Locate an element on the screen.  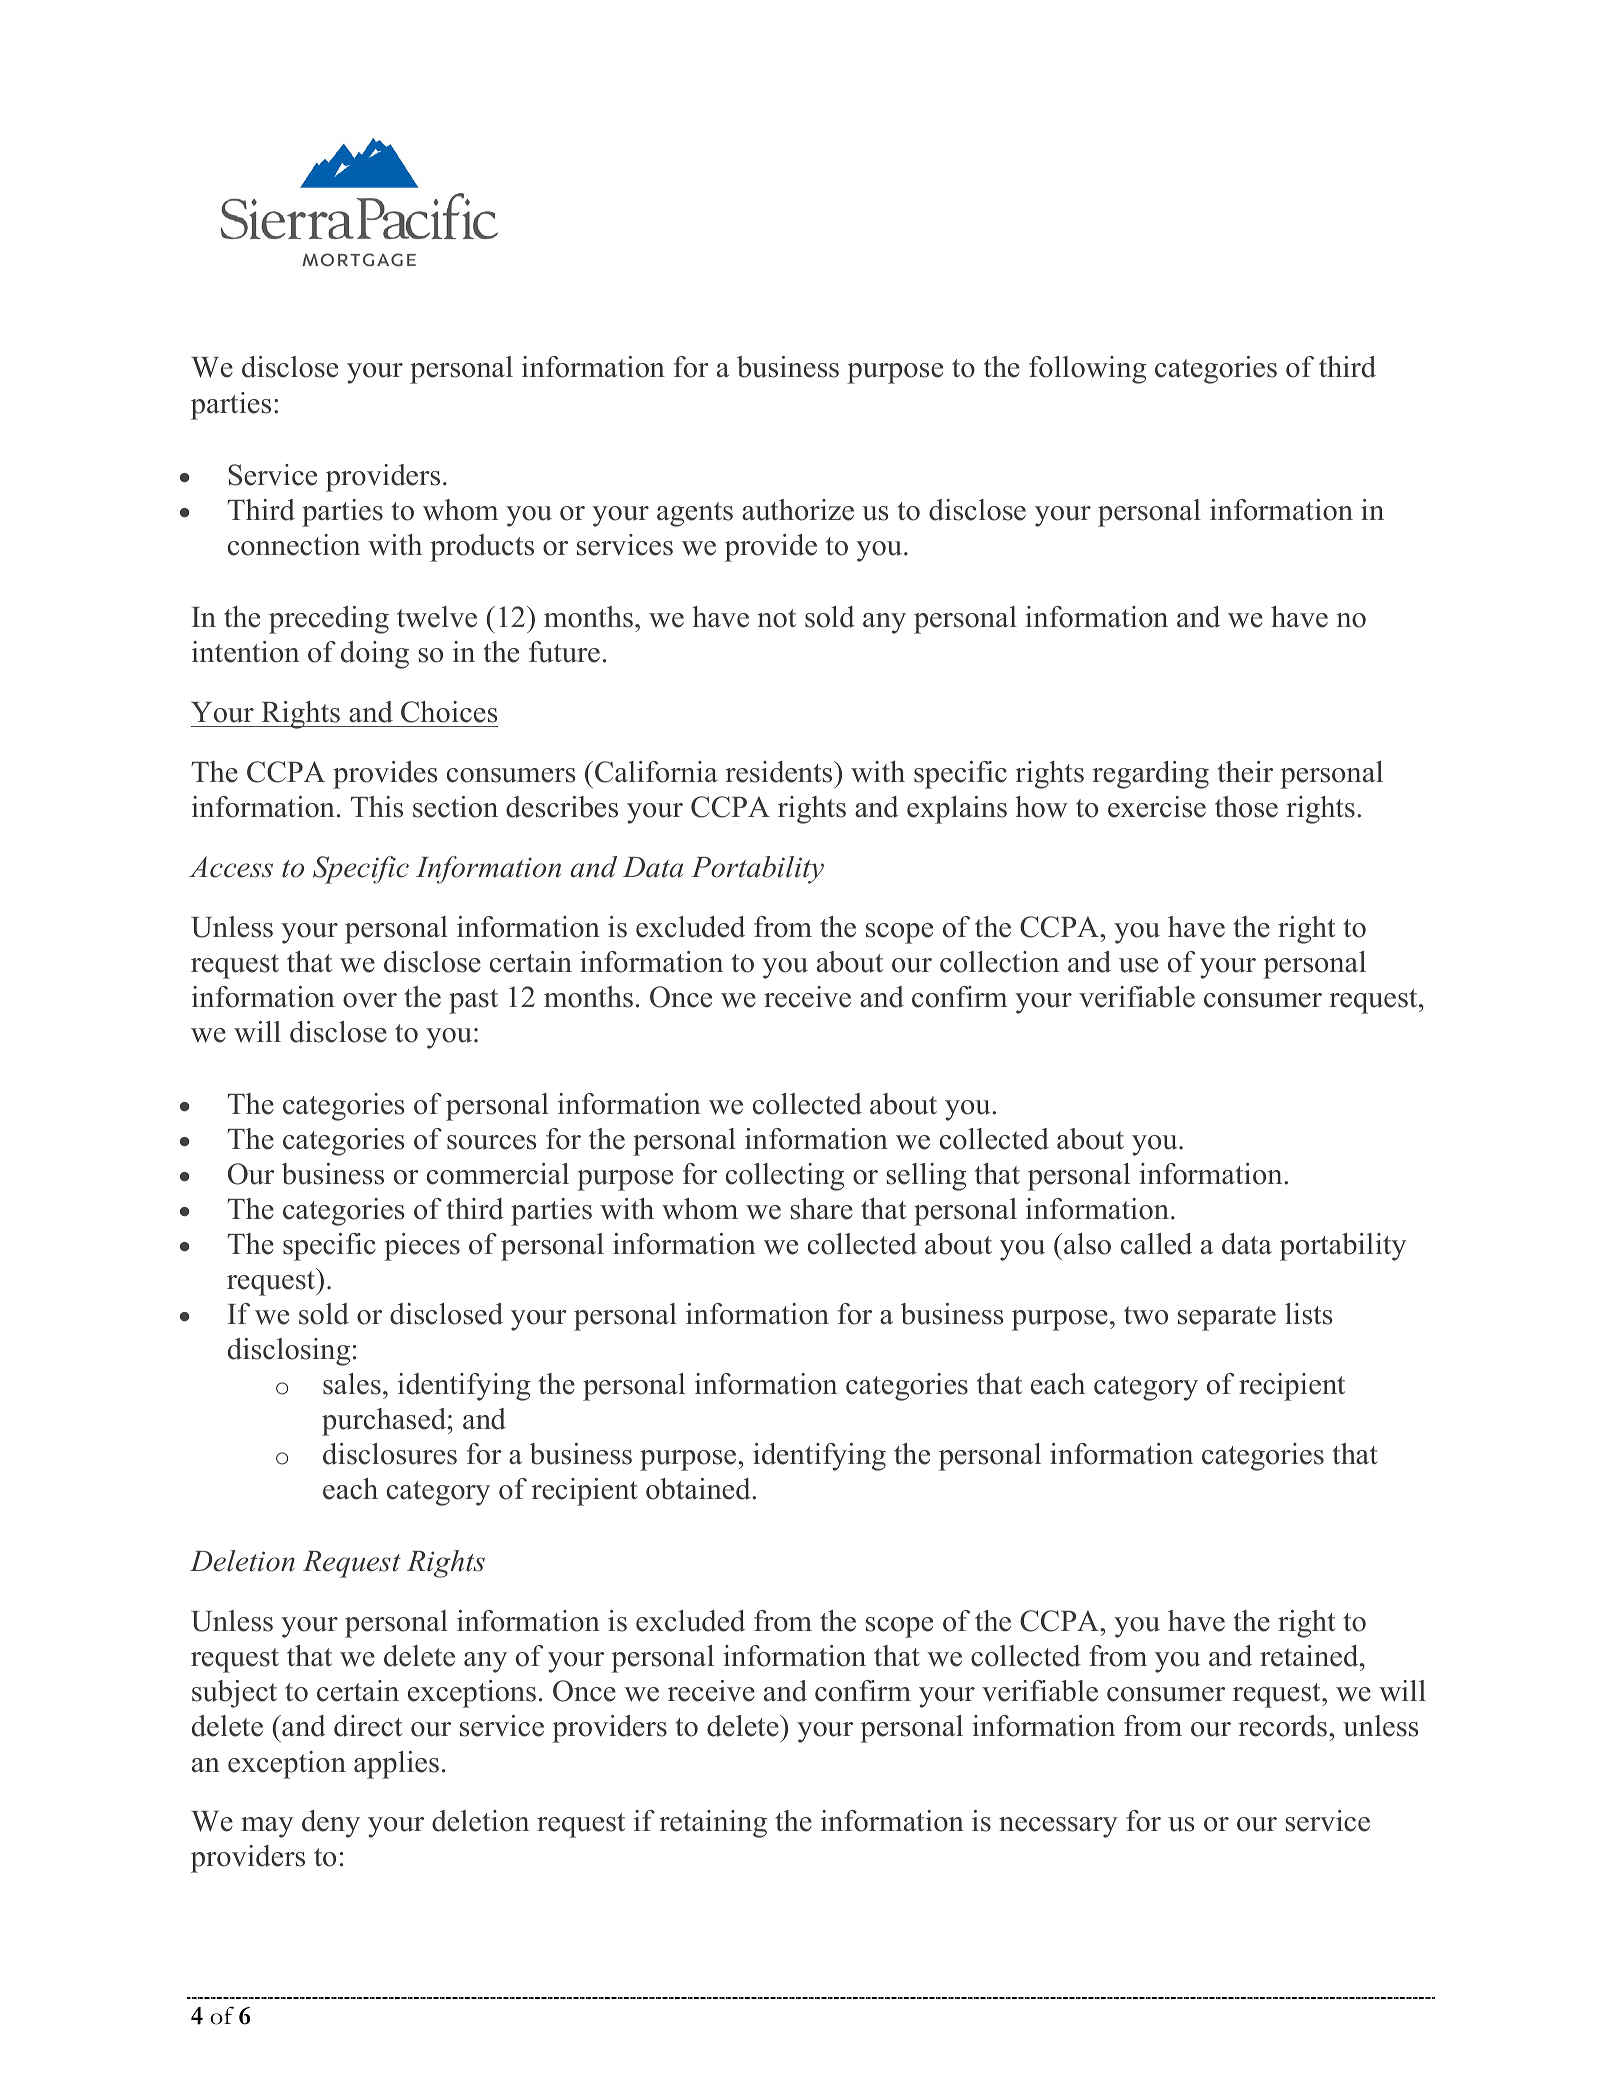
following is located at coordinates (1087, 370).
